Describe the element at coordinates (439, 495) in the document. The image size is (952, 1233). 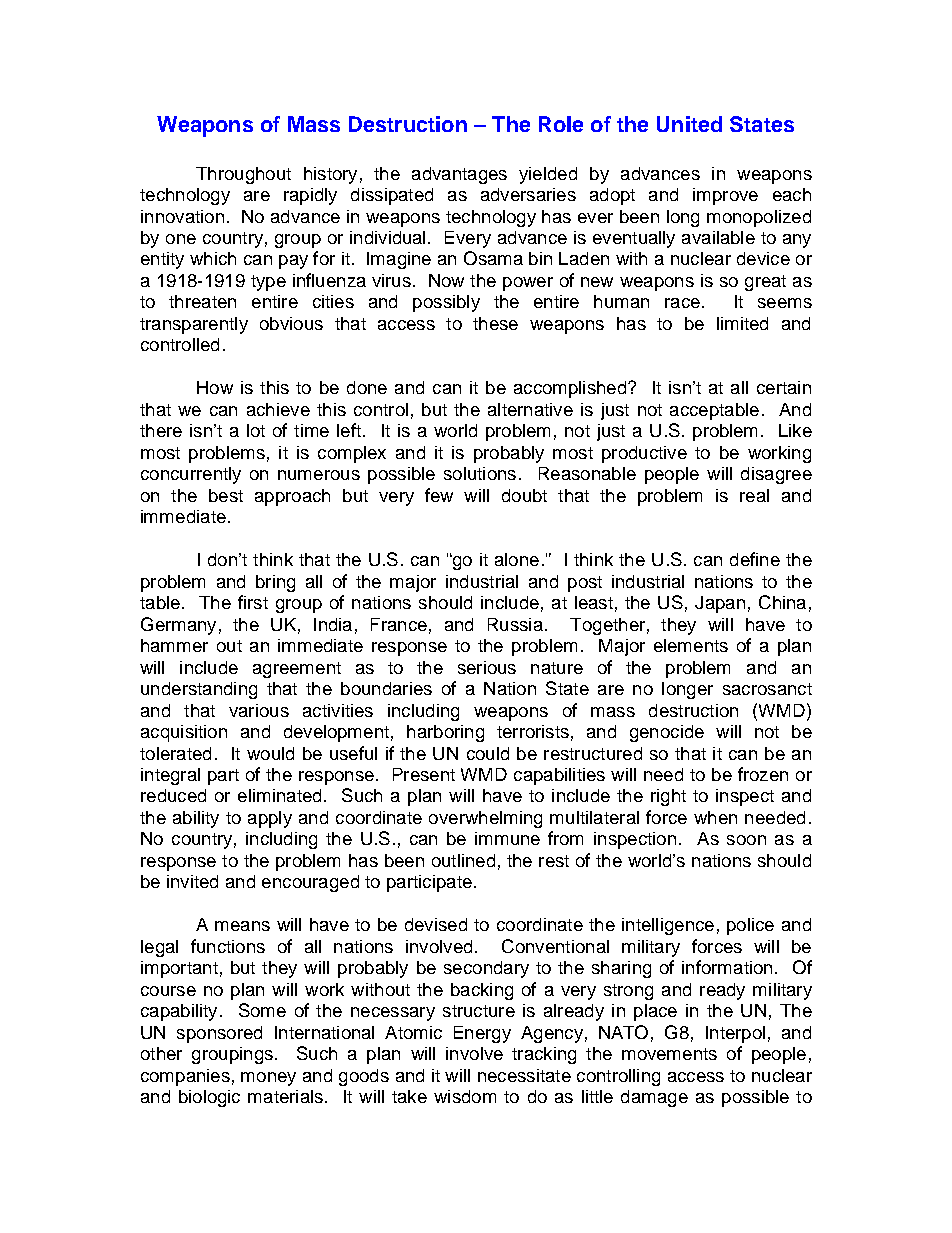
I see `few` at that location.
